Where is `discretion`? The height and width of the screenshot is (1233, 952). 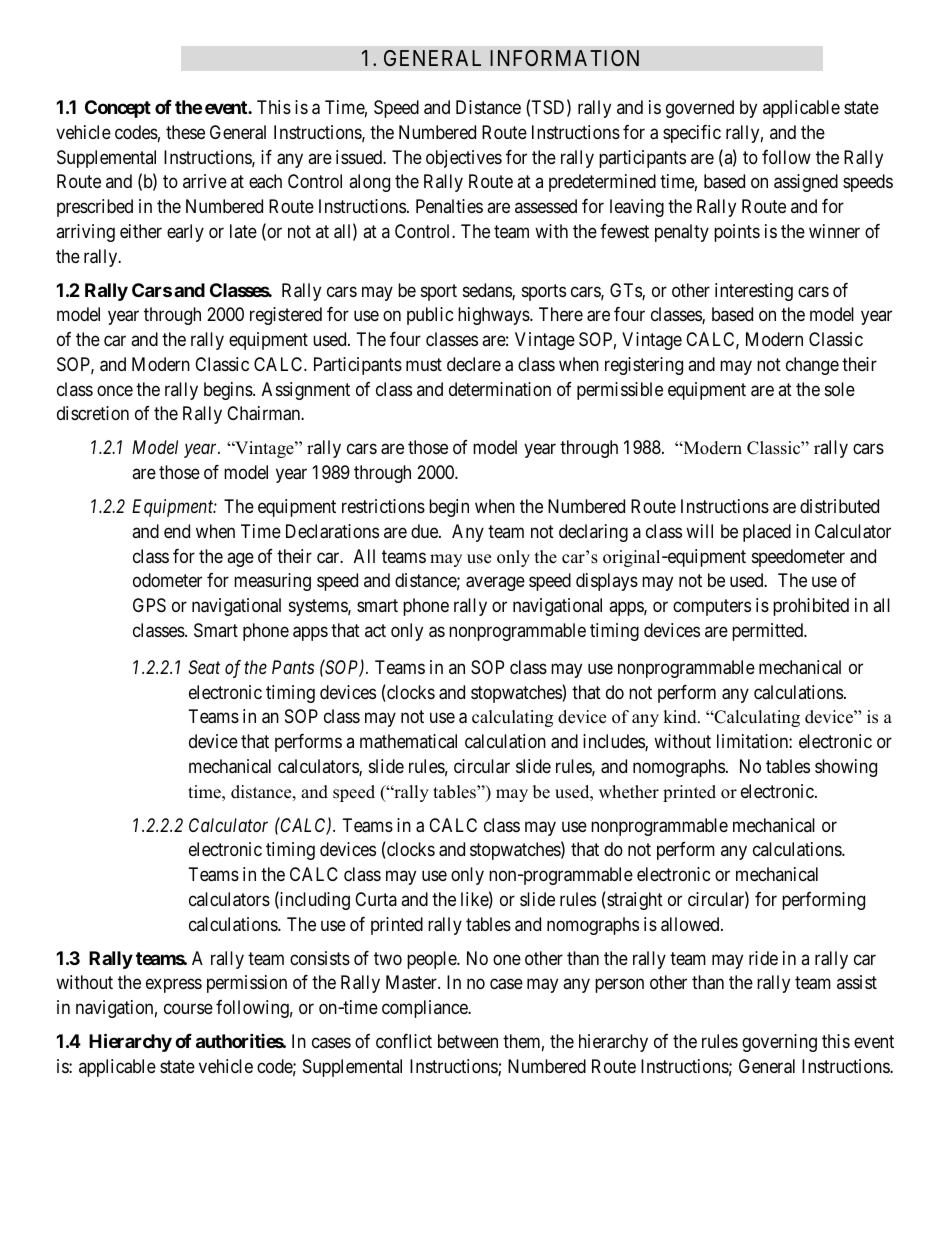 discretion is located at coordinates (93, 413).
